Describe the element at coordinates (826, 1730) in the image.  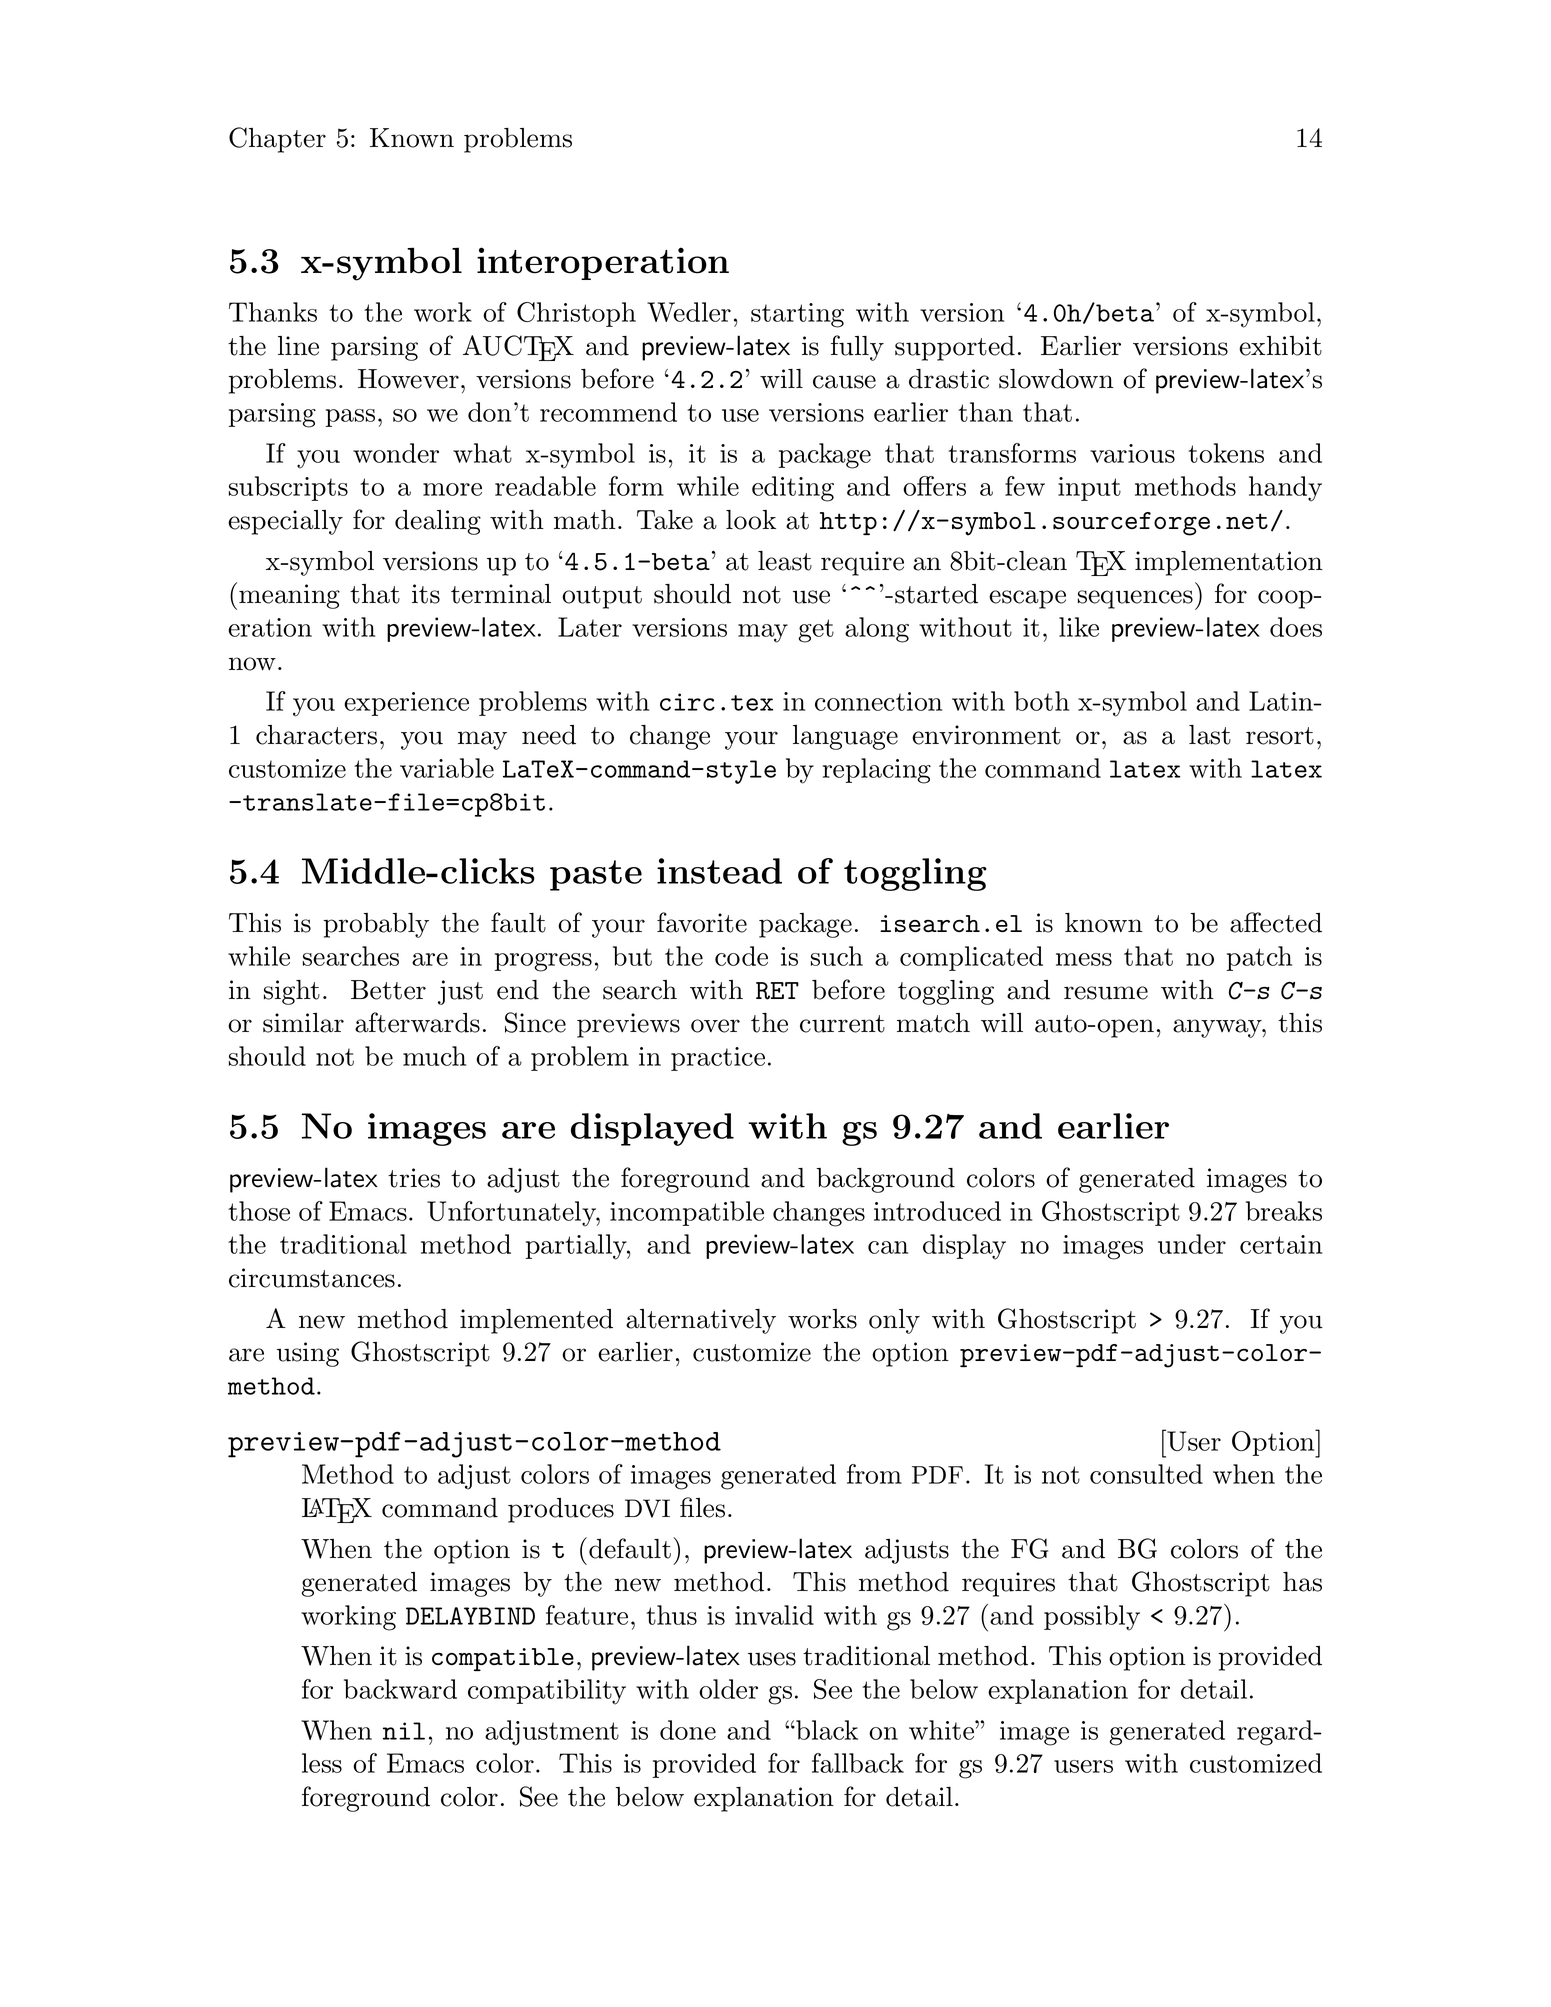
I see `black` at that location.
